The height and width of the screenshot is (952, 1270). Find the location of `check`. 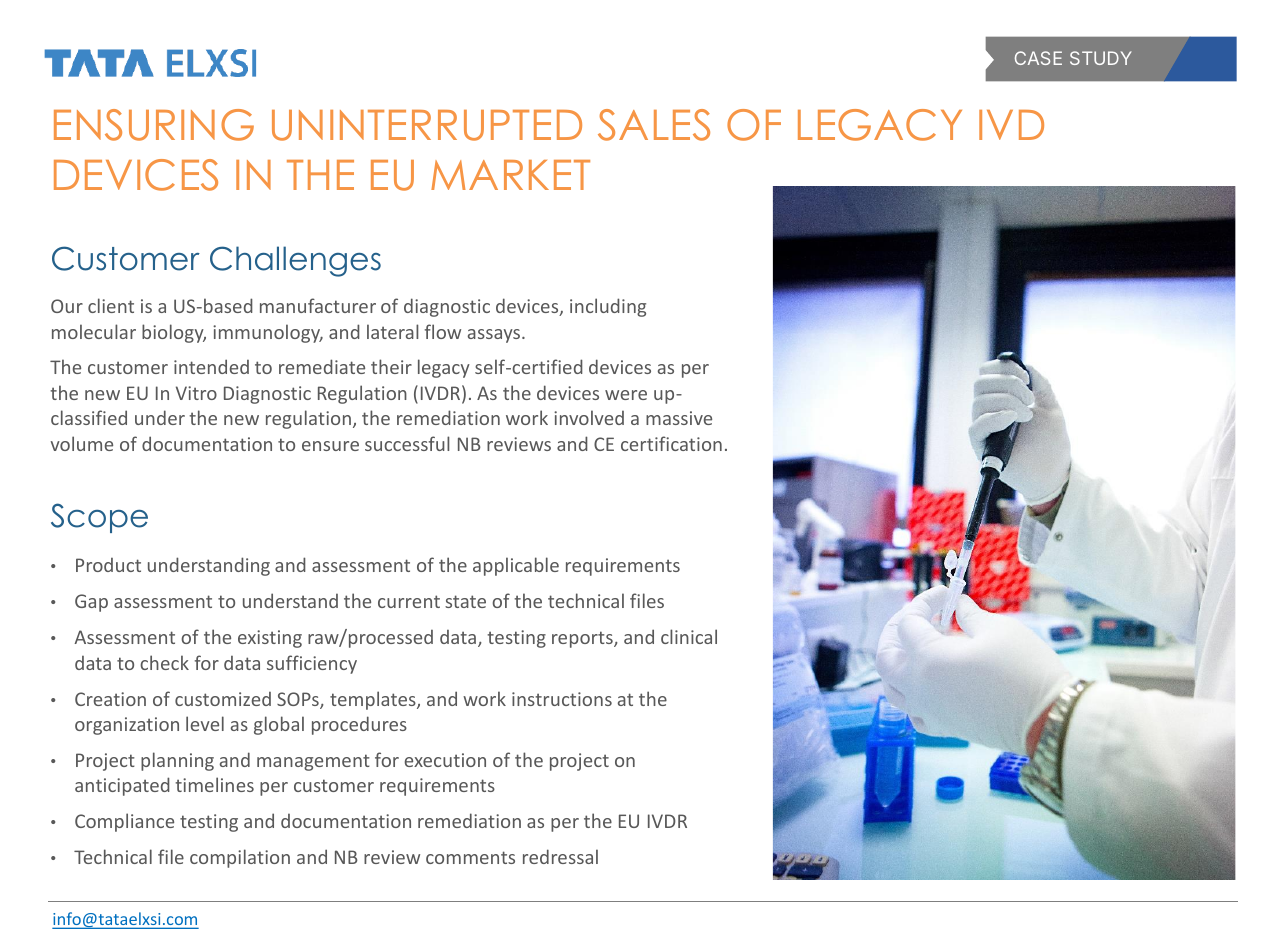

check is located at coordinates (164, 662).
